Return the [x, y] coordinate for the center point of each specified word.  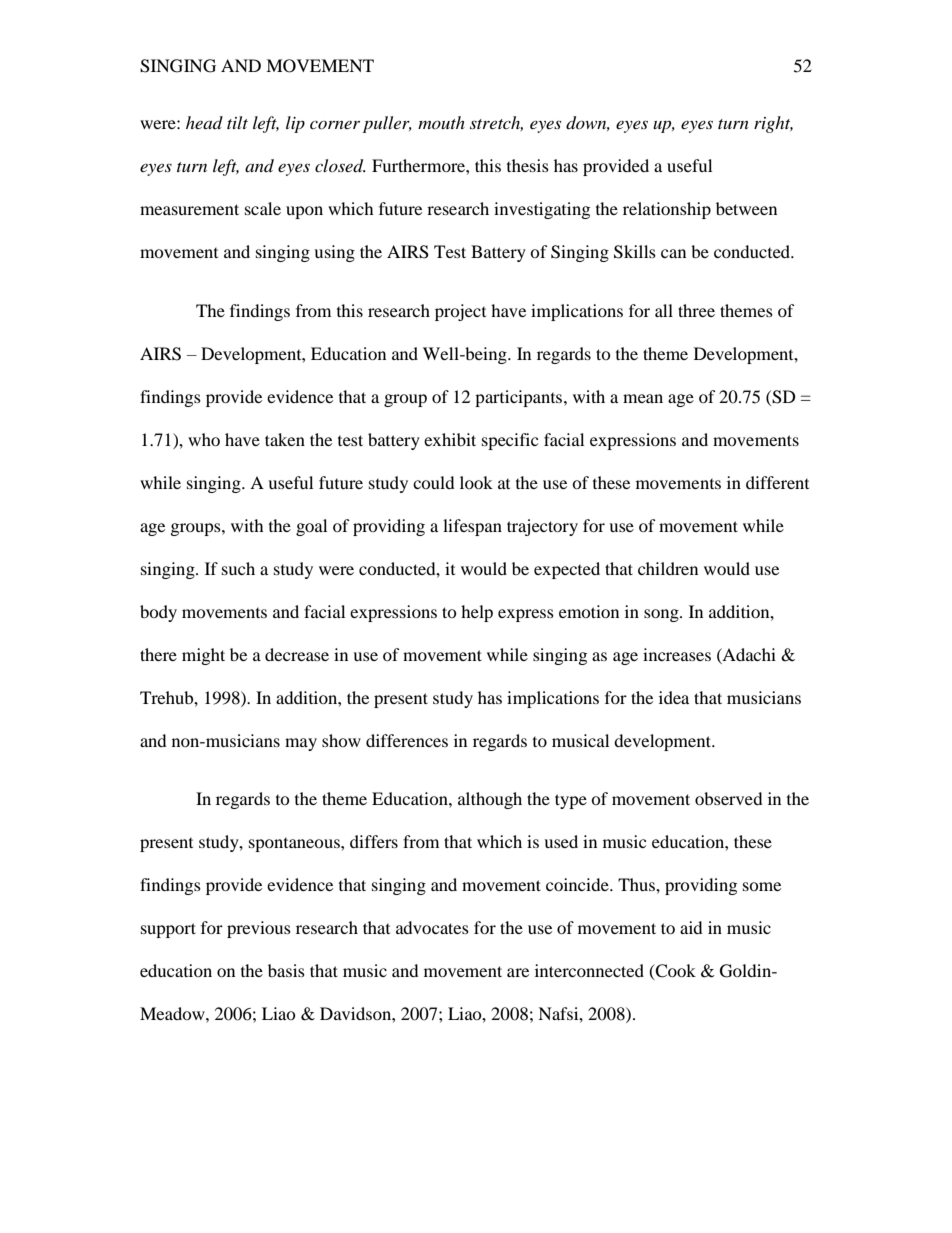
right [773, 124]
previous [259, 929]
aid [691, 927]
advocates [432, 927]
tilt [237, 122]
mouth [441, 122]
